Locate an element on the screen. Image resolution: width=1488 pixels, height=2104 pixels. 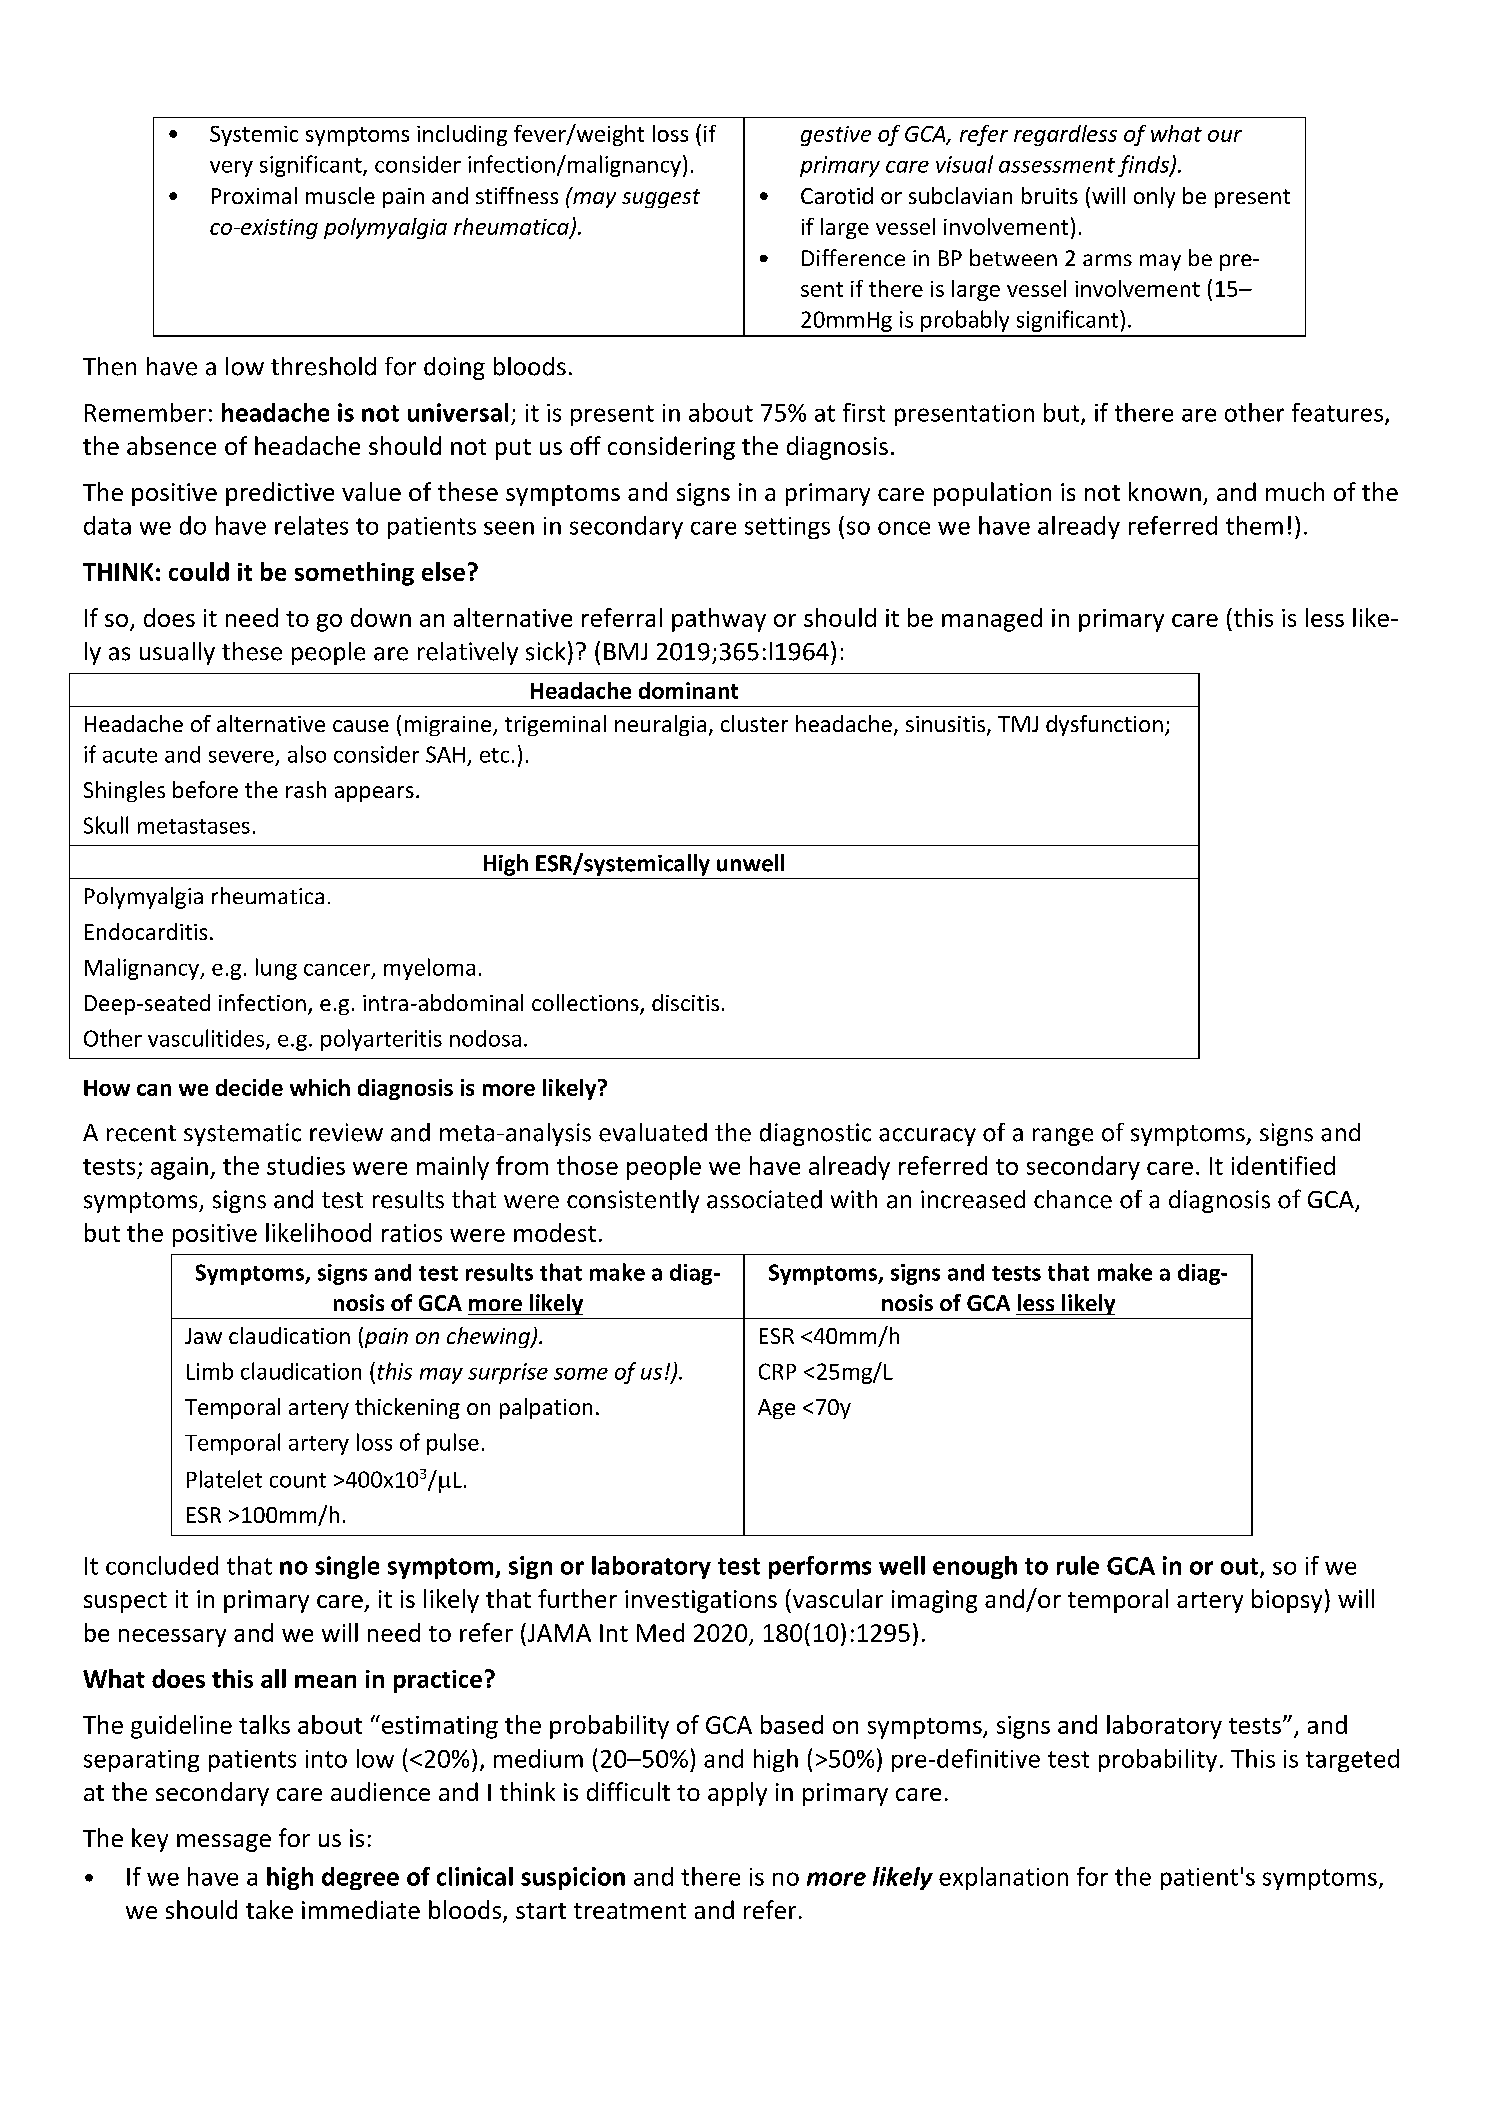
suggest is located at coordinates (661, 198).
